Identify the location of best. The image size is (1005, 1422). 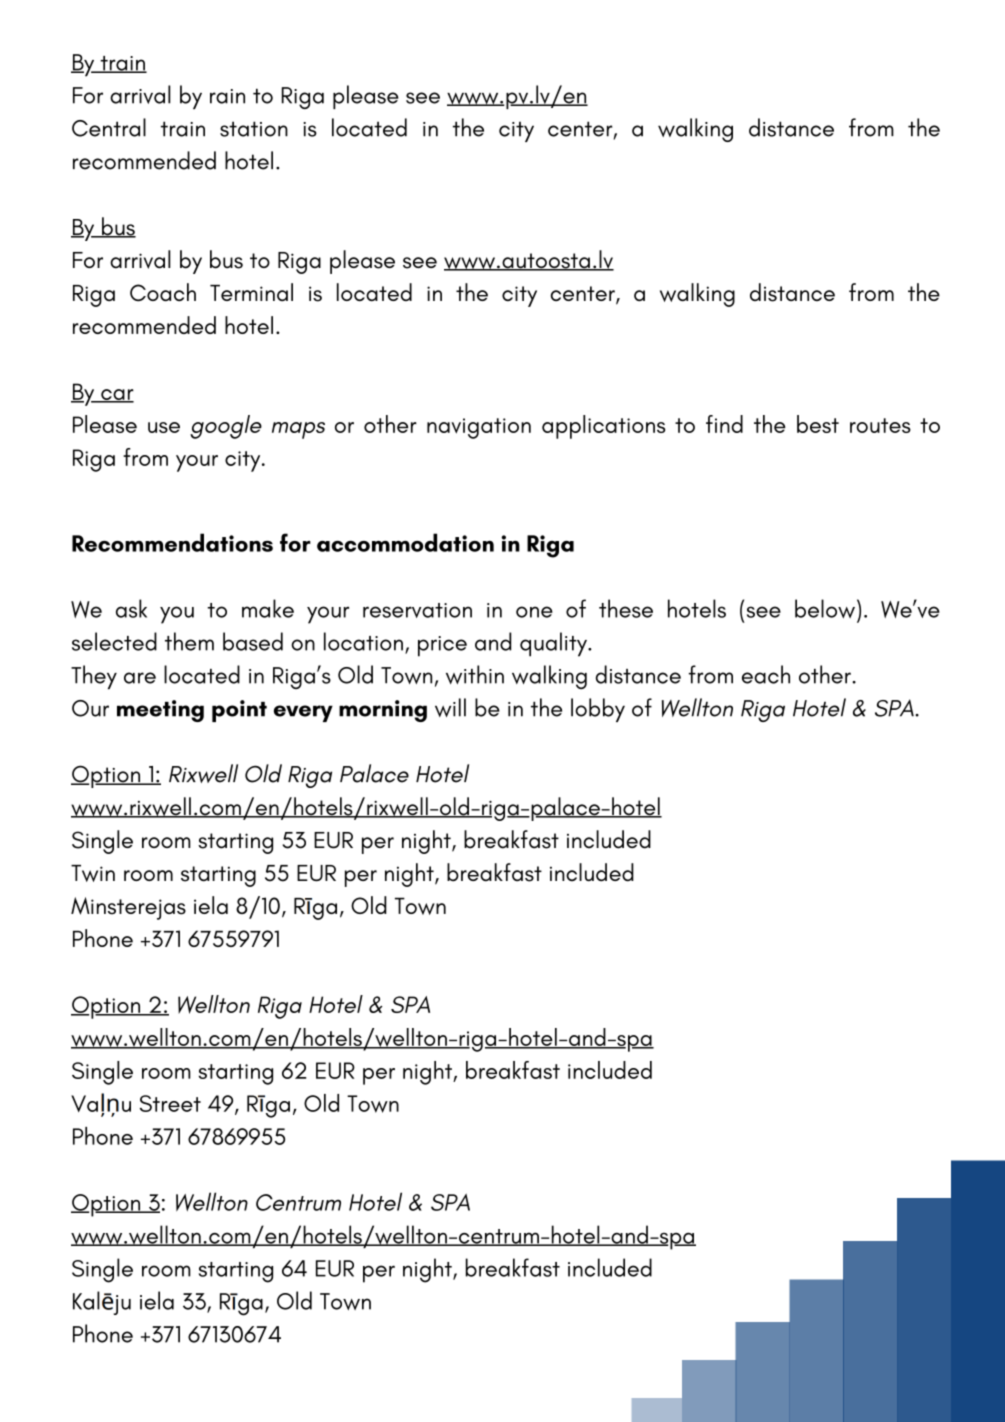
(818, 424).
